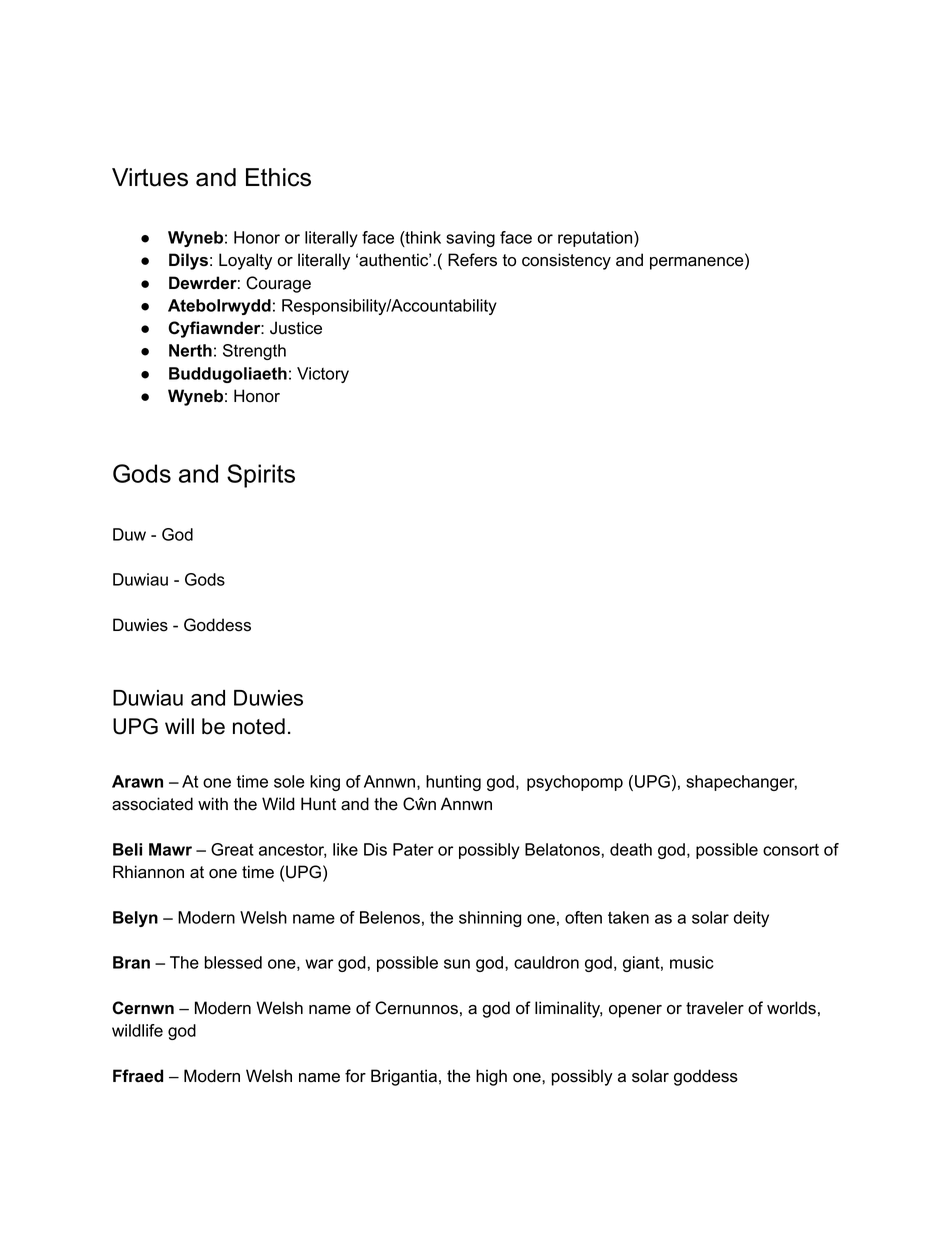 Image resolution: width=952 pixels, height=1233 pixels. What do you see at coordinates (791, 850) in the document?
I see `consort` at bounding box center [791, 850].
